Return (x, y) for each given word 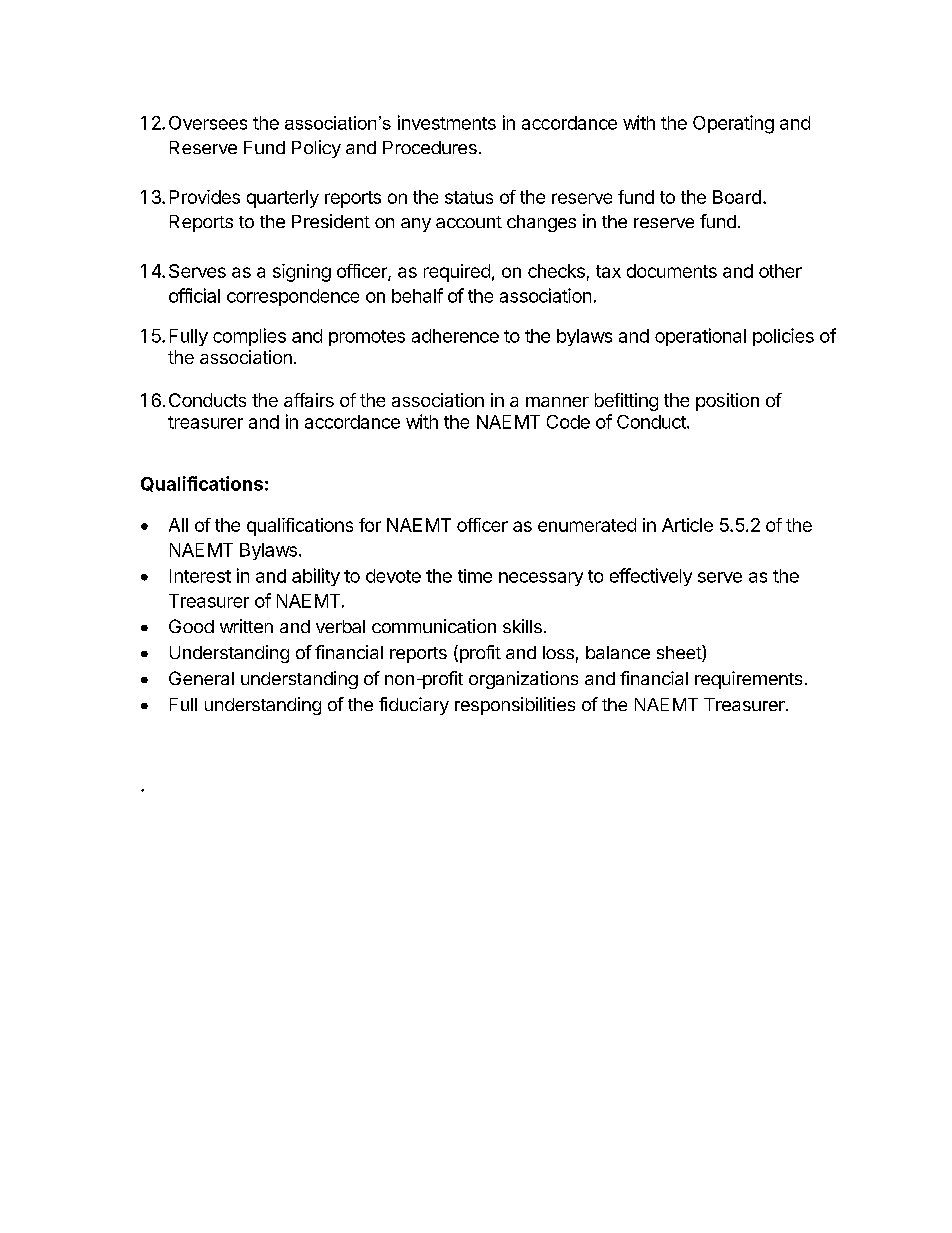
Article (687, 525)
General (201, 678)
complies (249, 337)
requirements (748, 680)
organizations (523, 680)
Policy (316, 149)
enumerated (587, 525)
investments (447, 122)
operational (700, 337)
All (178, 525)
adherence (455, 336)
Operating (733, 124)
